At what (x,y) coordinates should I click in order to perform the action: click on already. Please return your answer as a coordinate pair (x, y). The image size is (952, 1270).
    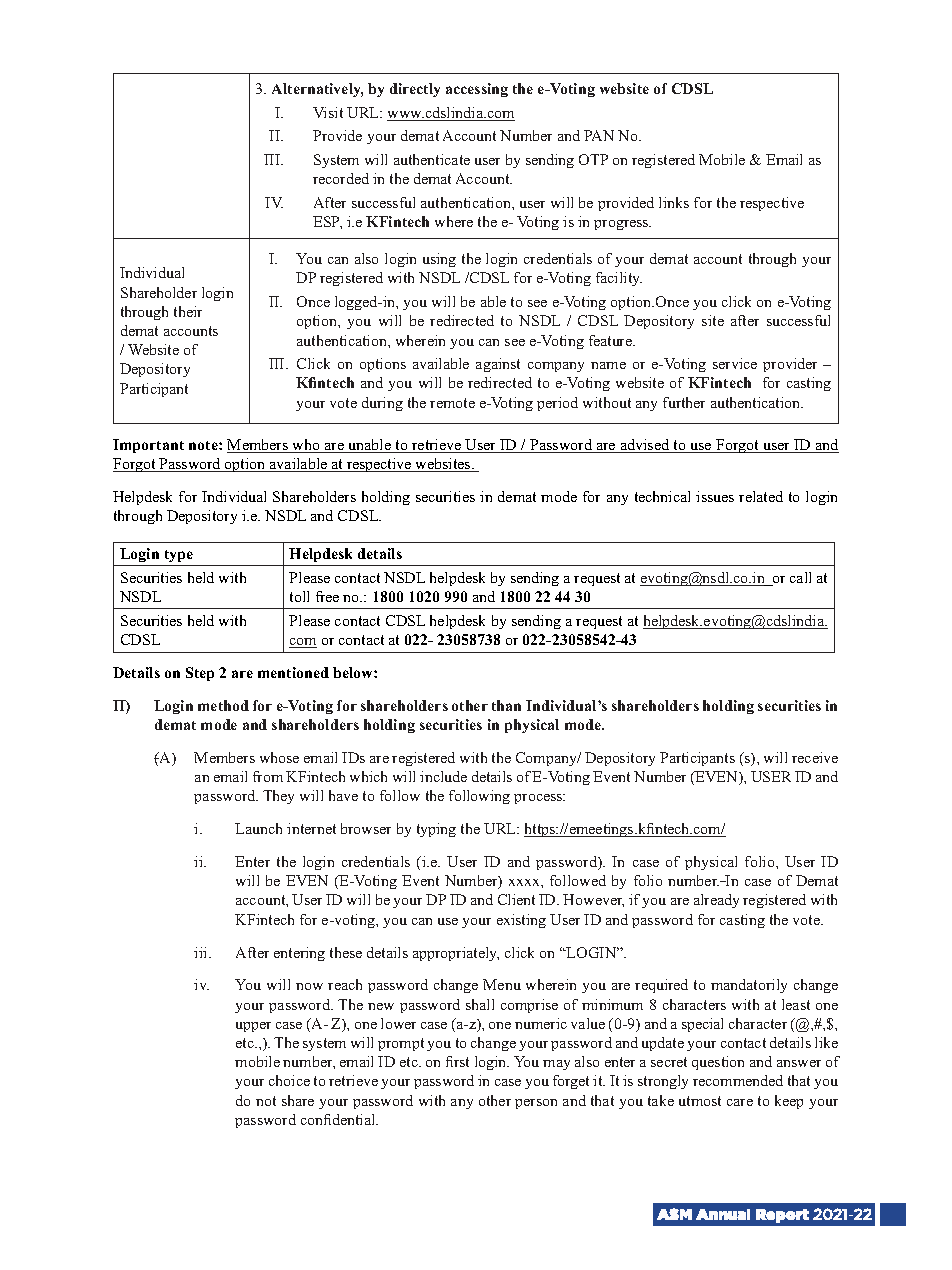
    Looking at the image, I should click on (716, 901).
